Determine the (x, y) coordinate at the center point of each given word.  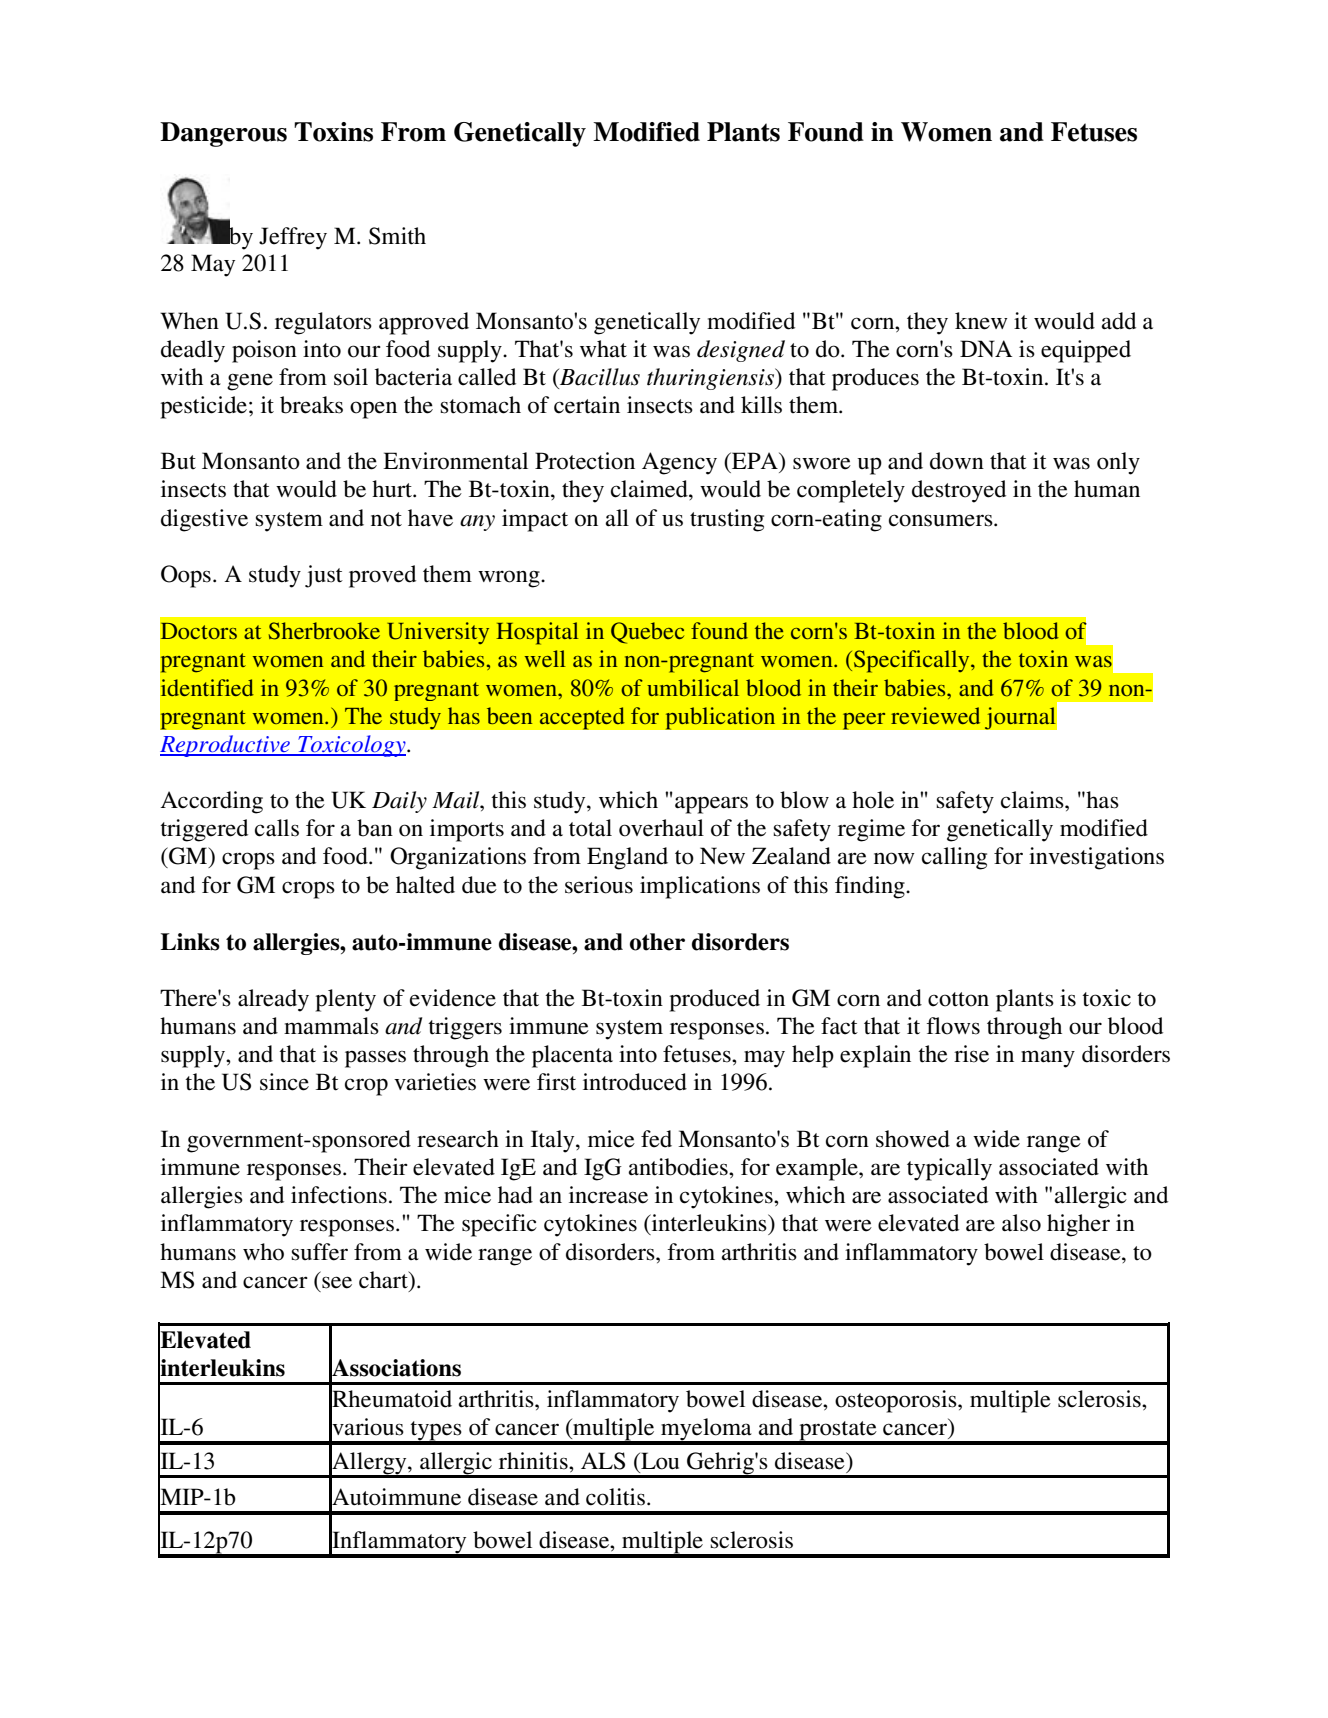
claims (1033, 800)
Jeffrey (293, 238)
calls (277, 828)
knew (981, 321)
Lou (659, 1461)
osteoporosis (897, 1401)
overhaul (661, 828)
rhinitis (534, 1461)
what (603, 349)
